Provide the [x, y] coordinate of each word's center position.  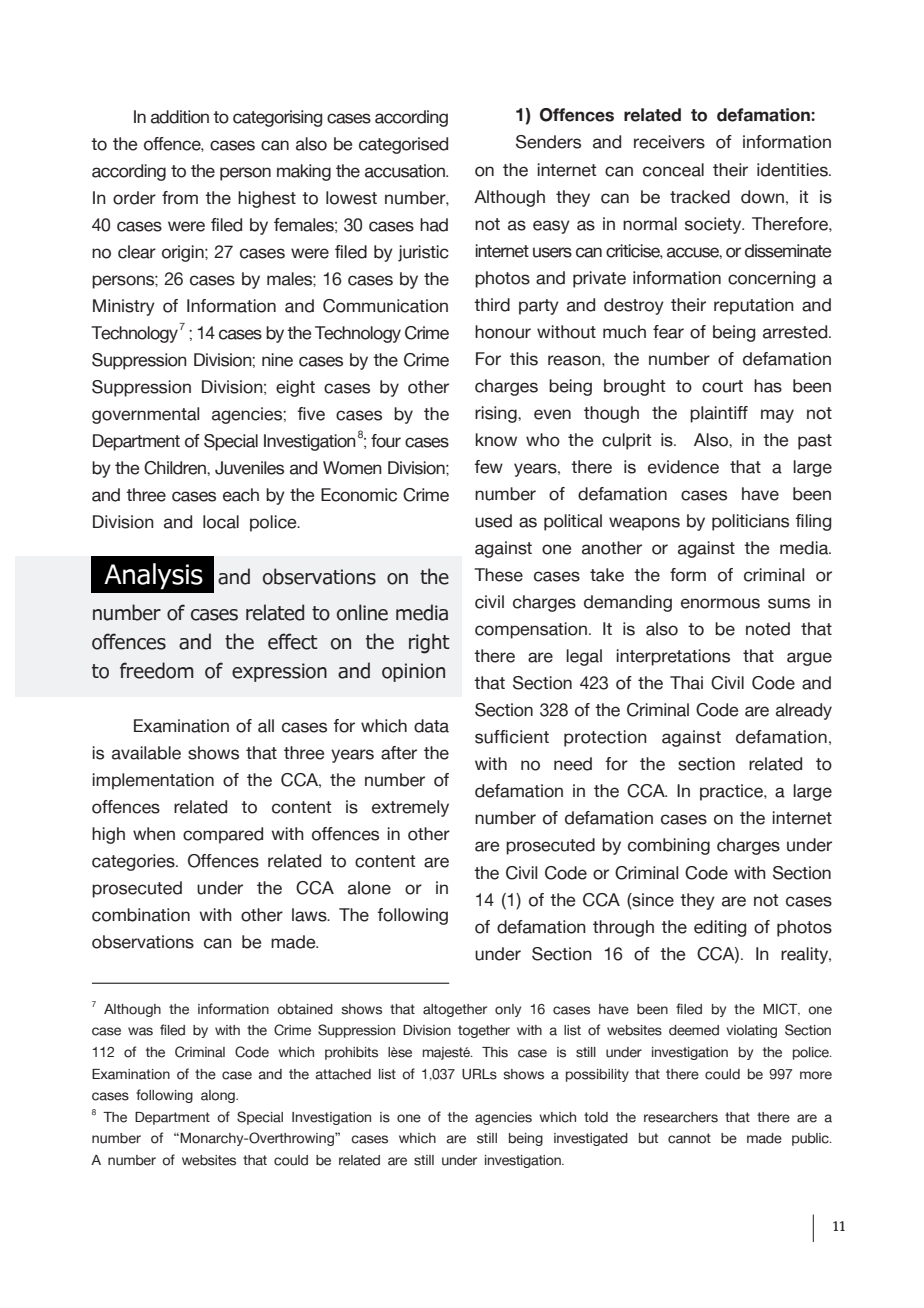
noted [768, 629]
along [219, 1096]
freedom [157, 670]
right [429, 643]
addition [180, 117]
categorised [403, 145]
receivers [669, 142]
